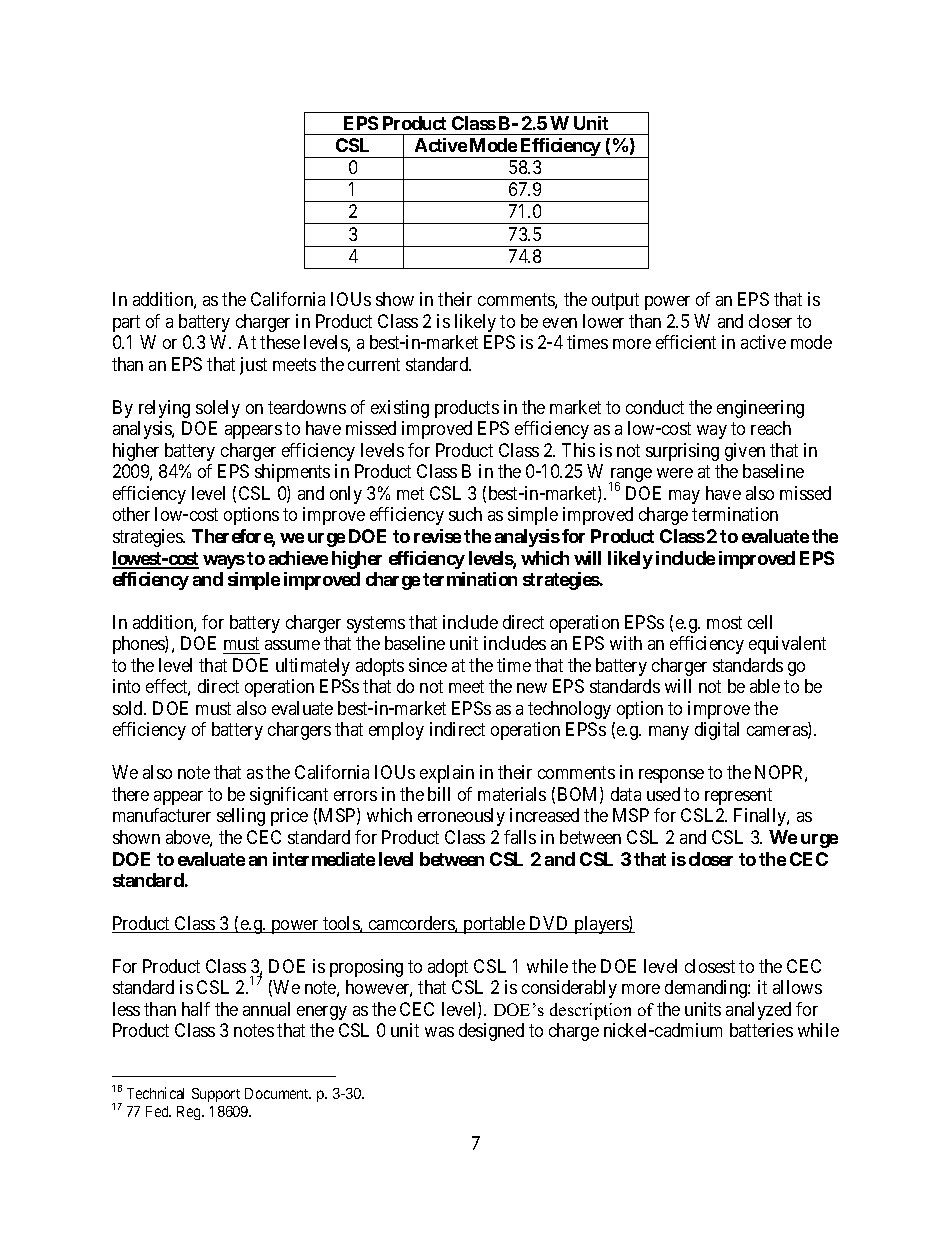 The width and height of the page is (952, 1233). Describe the element at coordinates (439, 1032) in the page. I see `was` at that location.
